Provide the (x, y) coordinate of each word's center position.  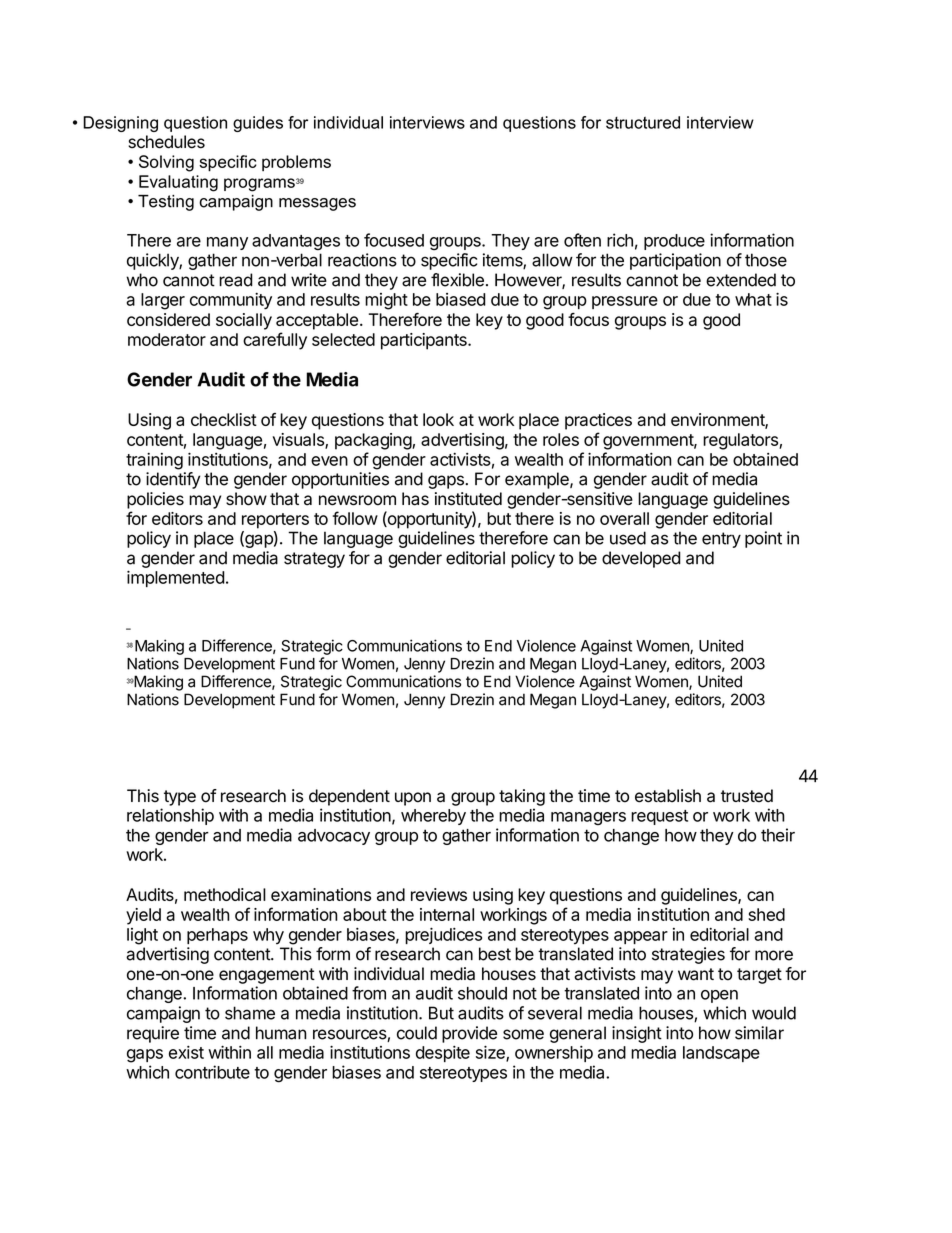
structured (643, 122)
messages (317, 204)
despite (443, 1054)
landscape (721, 1054)
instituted (468, 499)
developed (641, 559)
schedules (166, 142)
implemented (176, 578)
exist (186, 1052)
